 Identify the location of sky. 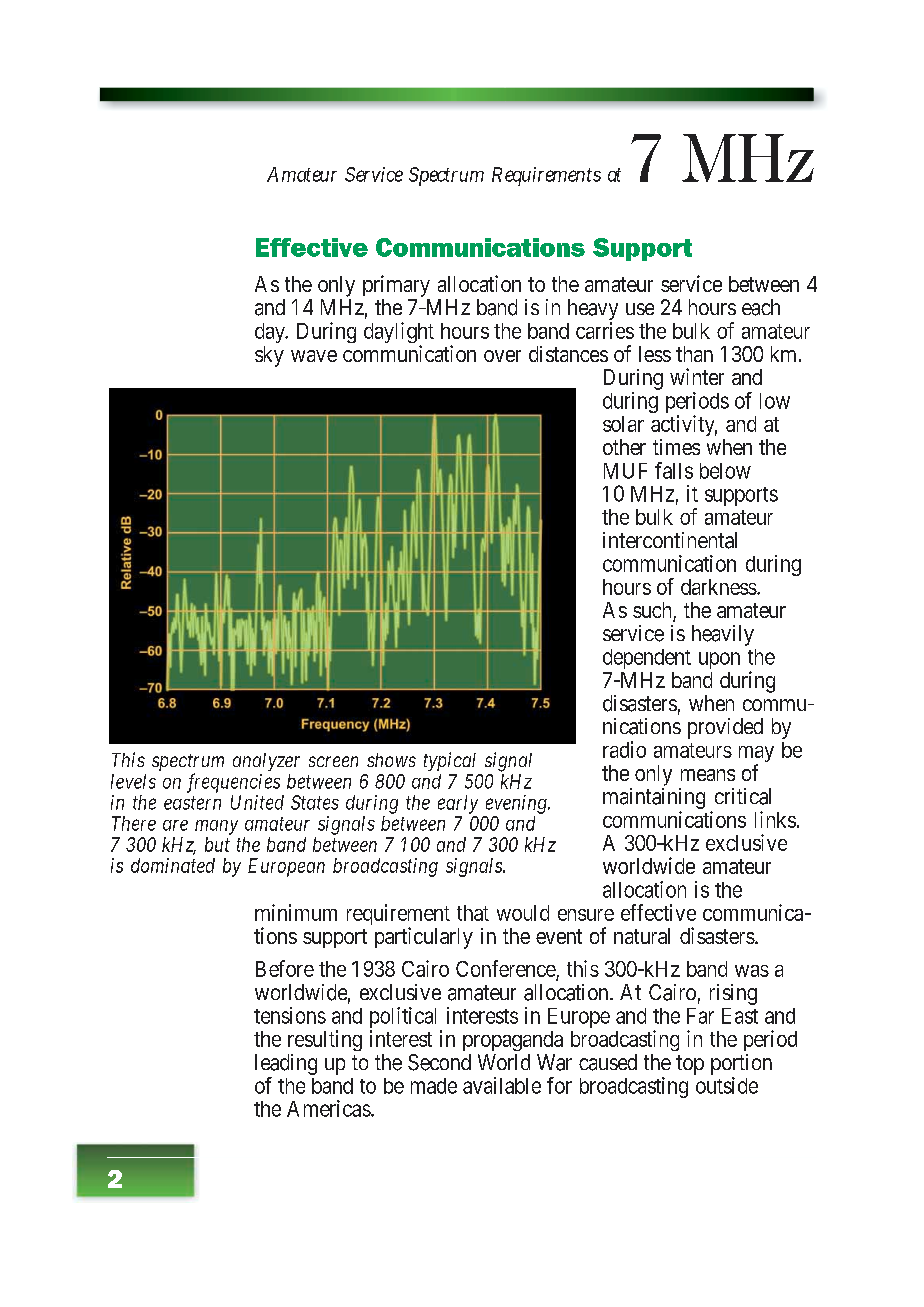
(269, 356).
